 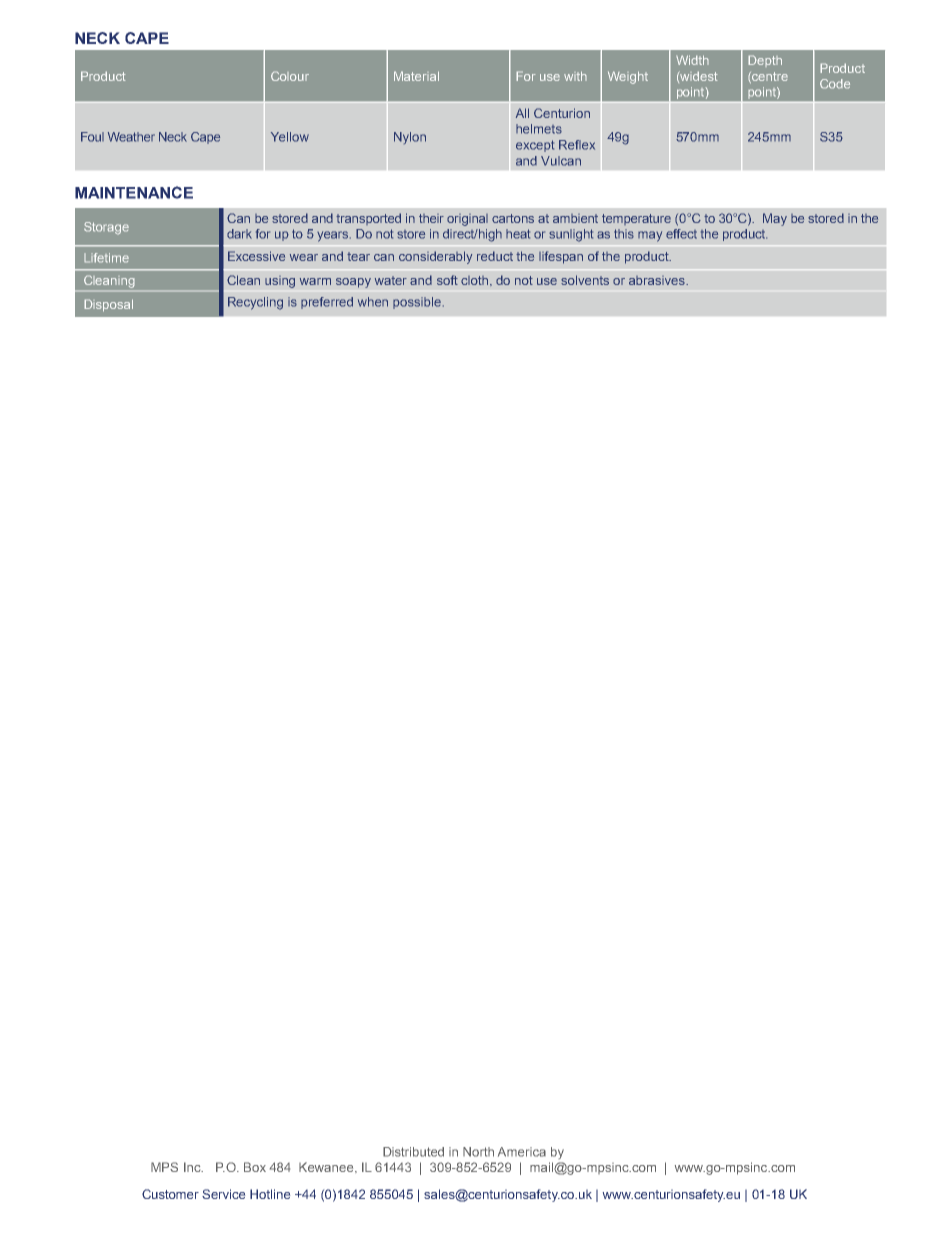 I want to click on centre, so click(x=769, y=77).
